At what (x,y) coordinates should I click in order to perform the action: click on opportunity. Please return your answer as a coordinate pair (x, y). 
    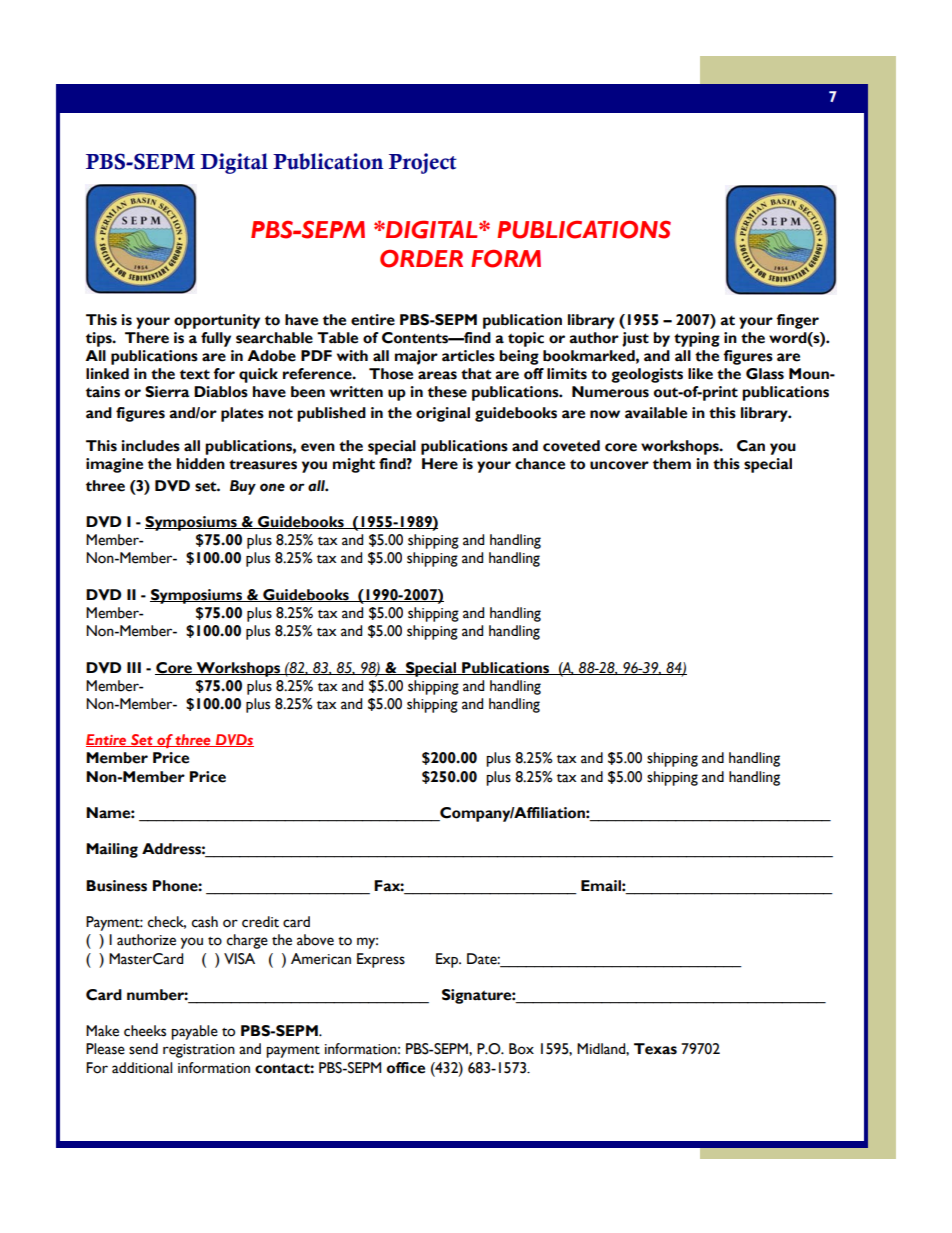
    Looking at the image, I should click on (217, 321).
